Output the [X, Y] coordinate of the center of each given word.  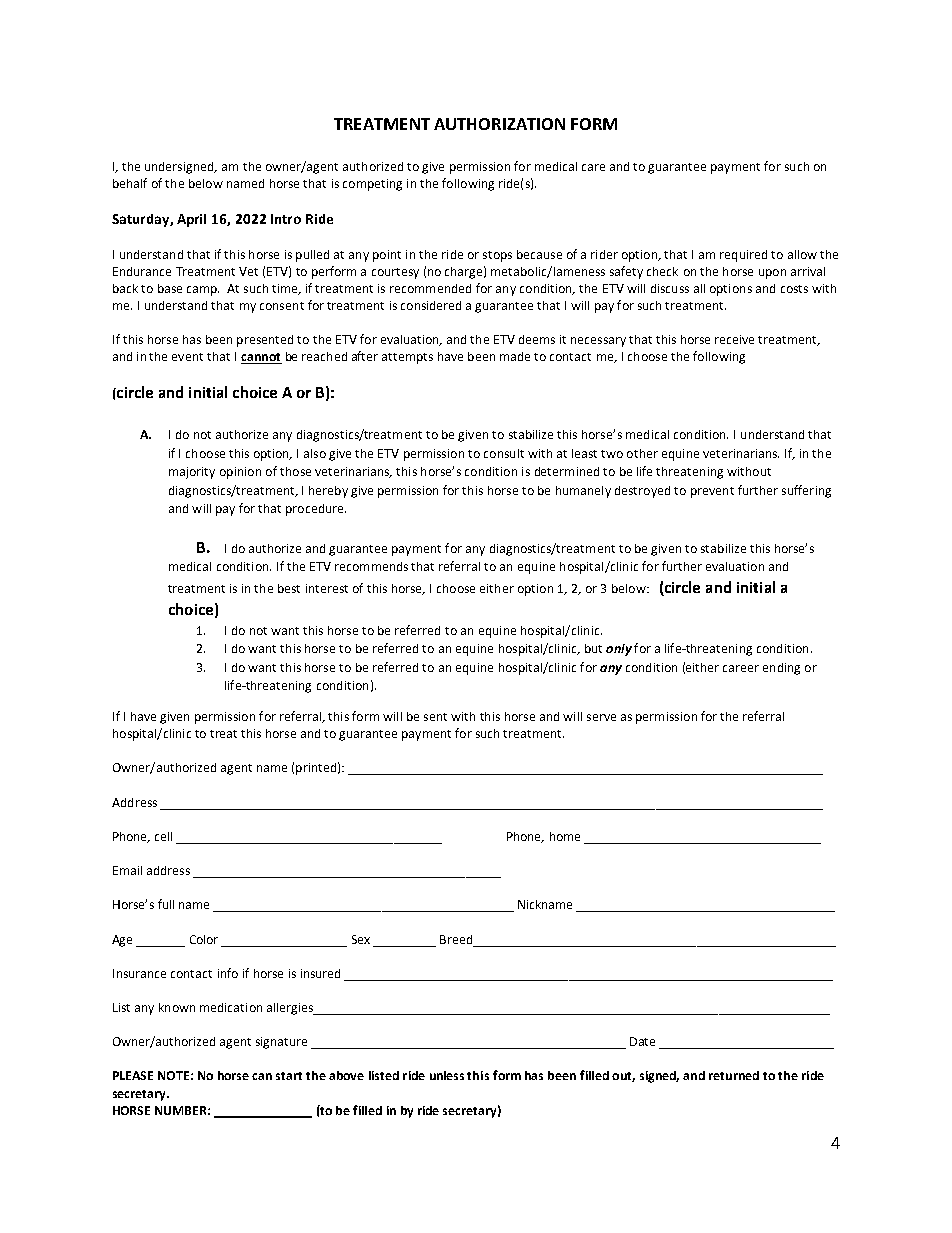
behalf [130, 183]
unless [447, 1075]
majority [192, 473]
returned [734, 1075]
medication [231, 1007]
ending [781, 669]
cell [163, 836]
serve [601, 717]
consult [504, 453]
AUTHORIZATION [499, 124]
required [743, 256]
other [642, 453]
